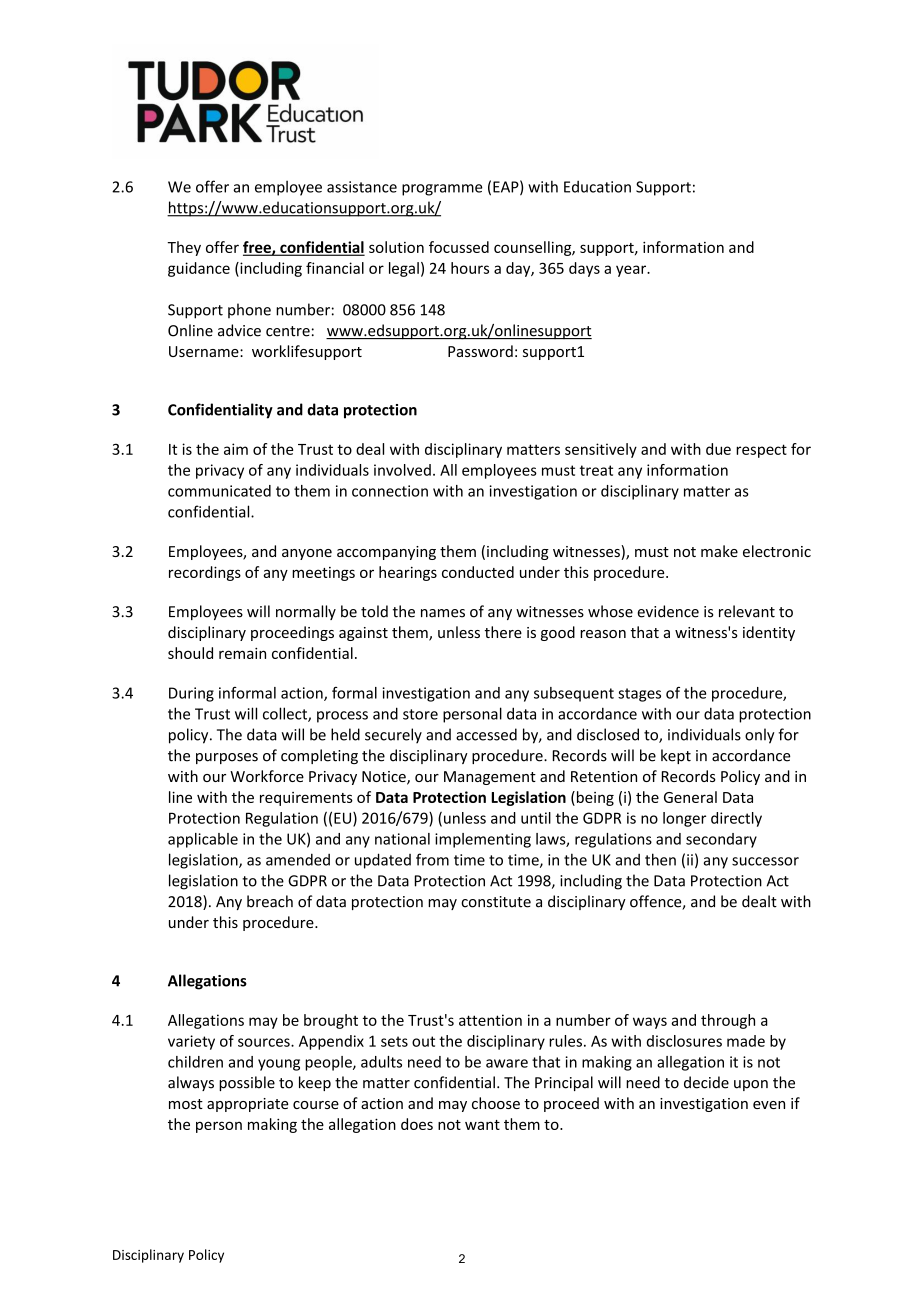 Image resolution: width=924 pixels, height=1308 pixels. What do you see at coordinates (270, 901) in the screenshot?
I see `breach` at bounding box center [270, 901].
